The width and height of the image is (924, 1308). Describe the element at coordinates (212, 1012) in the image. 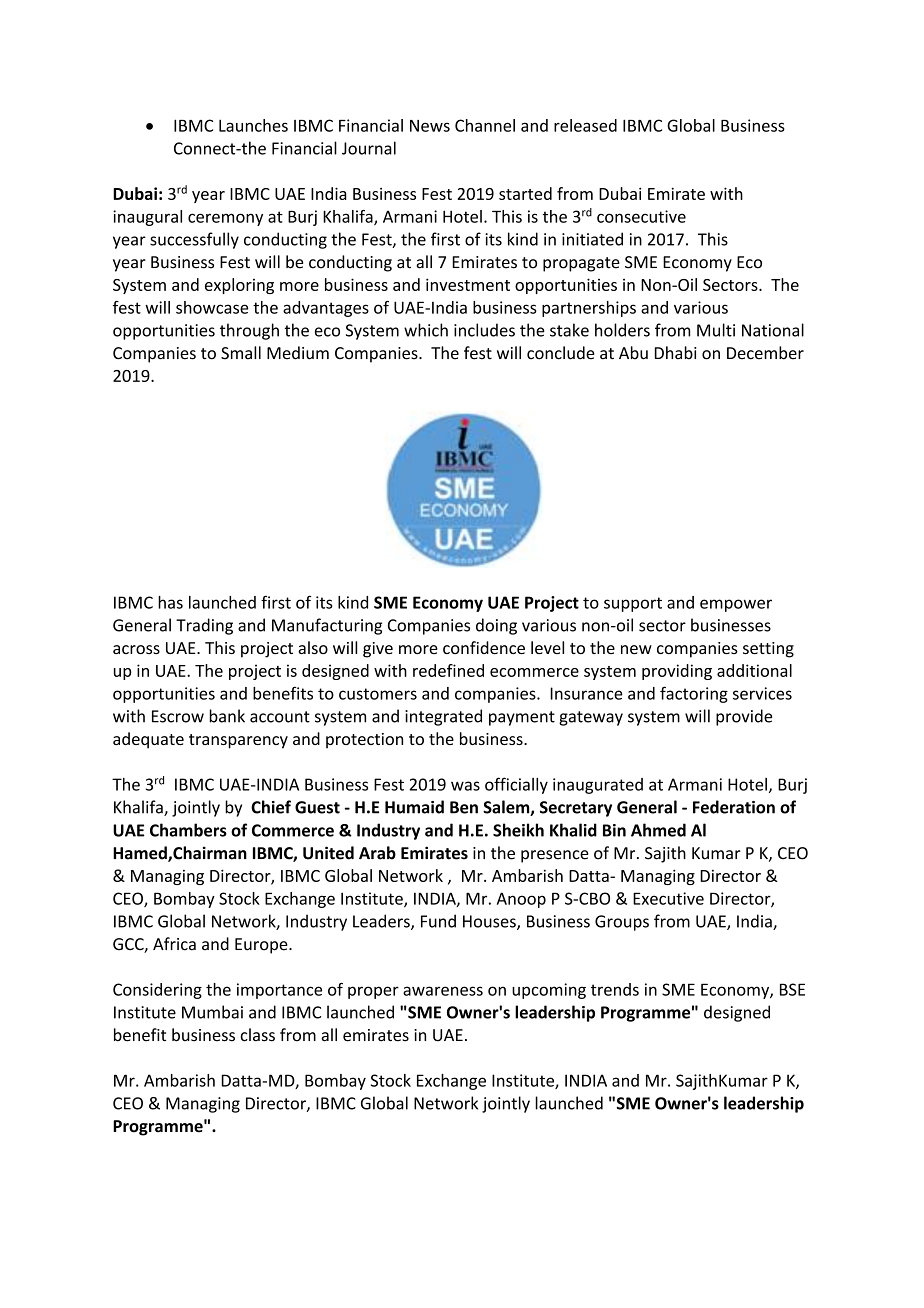

I see `Mumbai` at that location.
